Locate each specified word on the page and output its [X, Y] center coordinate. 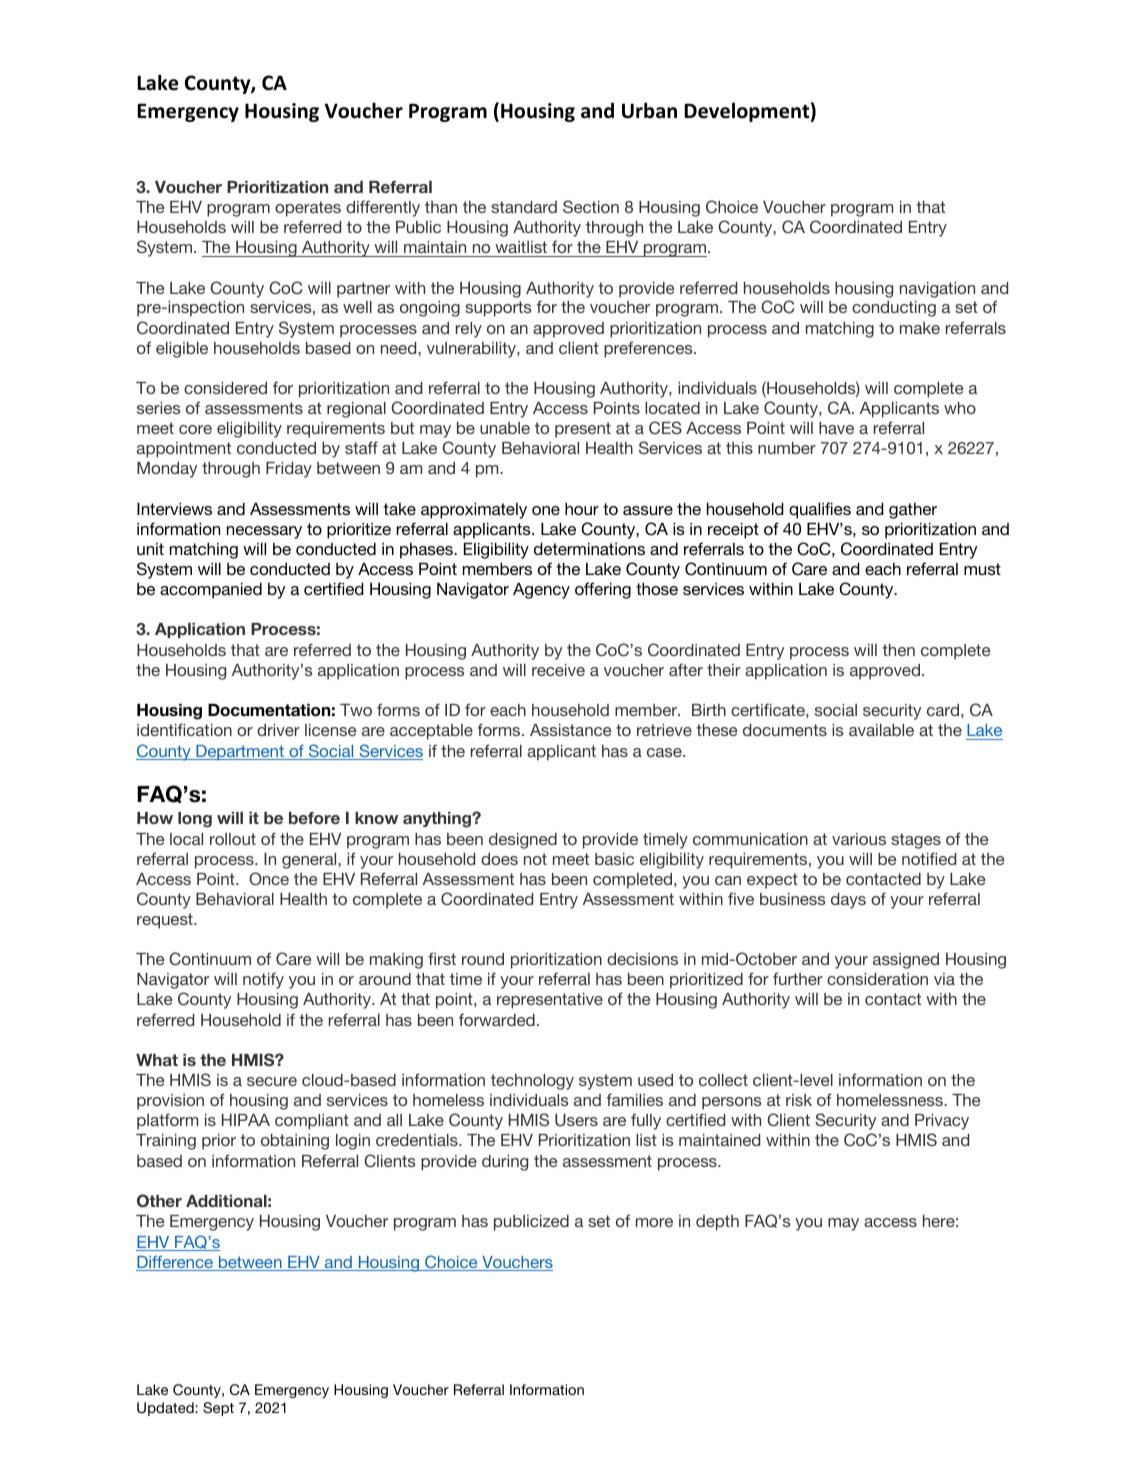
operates [308, 209]
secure [272, 1081]
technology [532, 1082]
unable [505, 428]
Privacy [942, 1122]
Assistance [570, 730]
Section [591, 206]
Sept [218, 1409]
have [836, 428]
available [881, 730]
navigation [937, 290]
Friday [289, 470]
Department [240, 752]
